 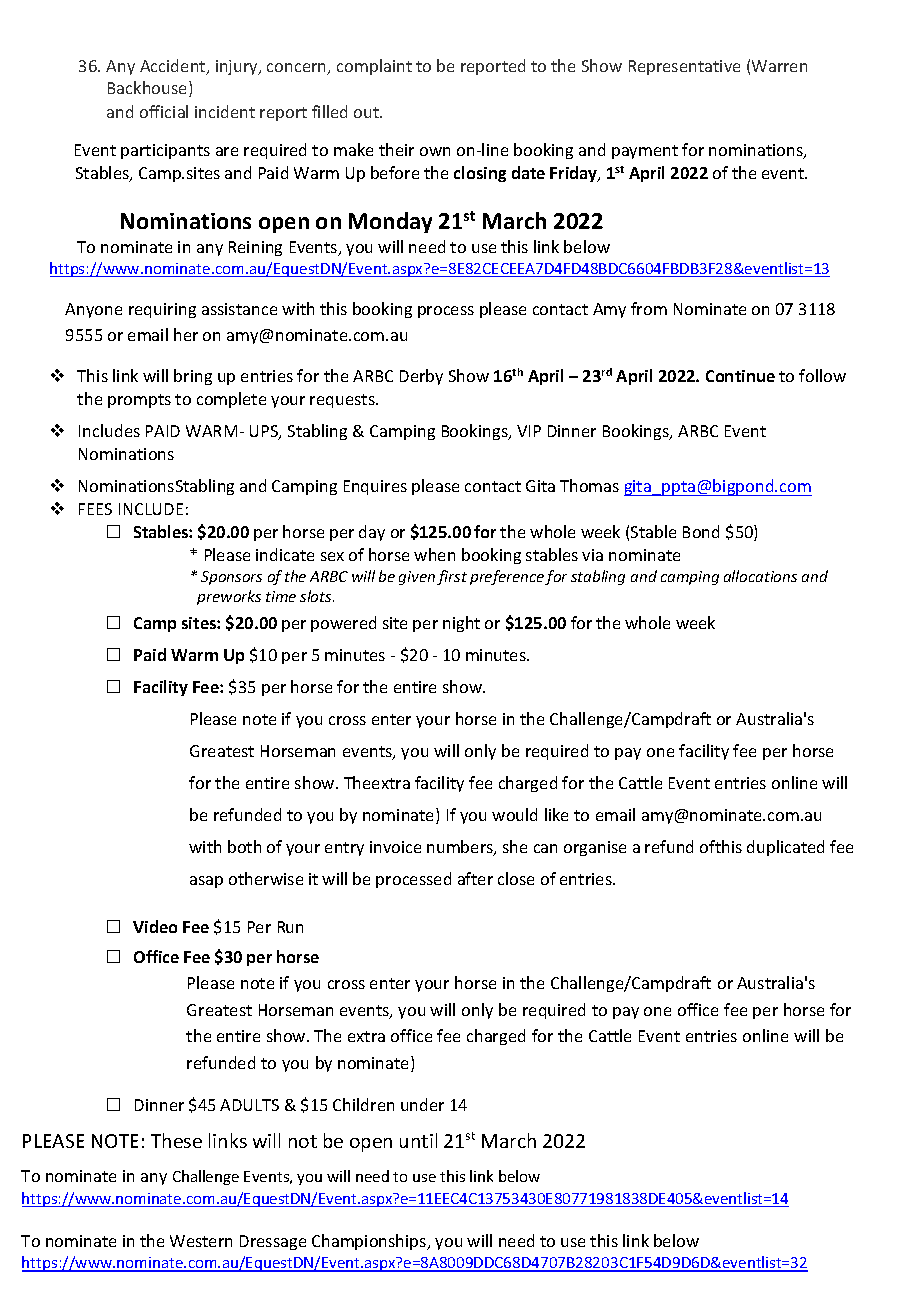 I want to click on until, so click(x=418, y=1140).
